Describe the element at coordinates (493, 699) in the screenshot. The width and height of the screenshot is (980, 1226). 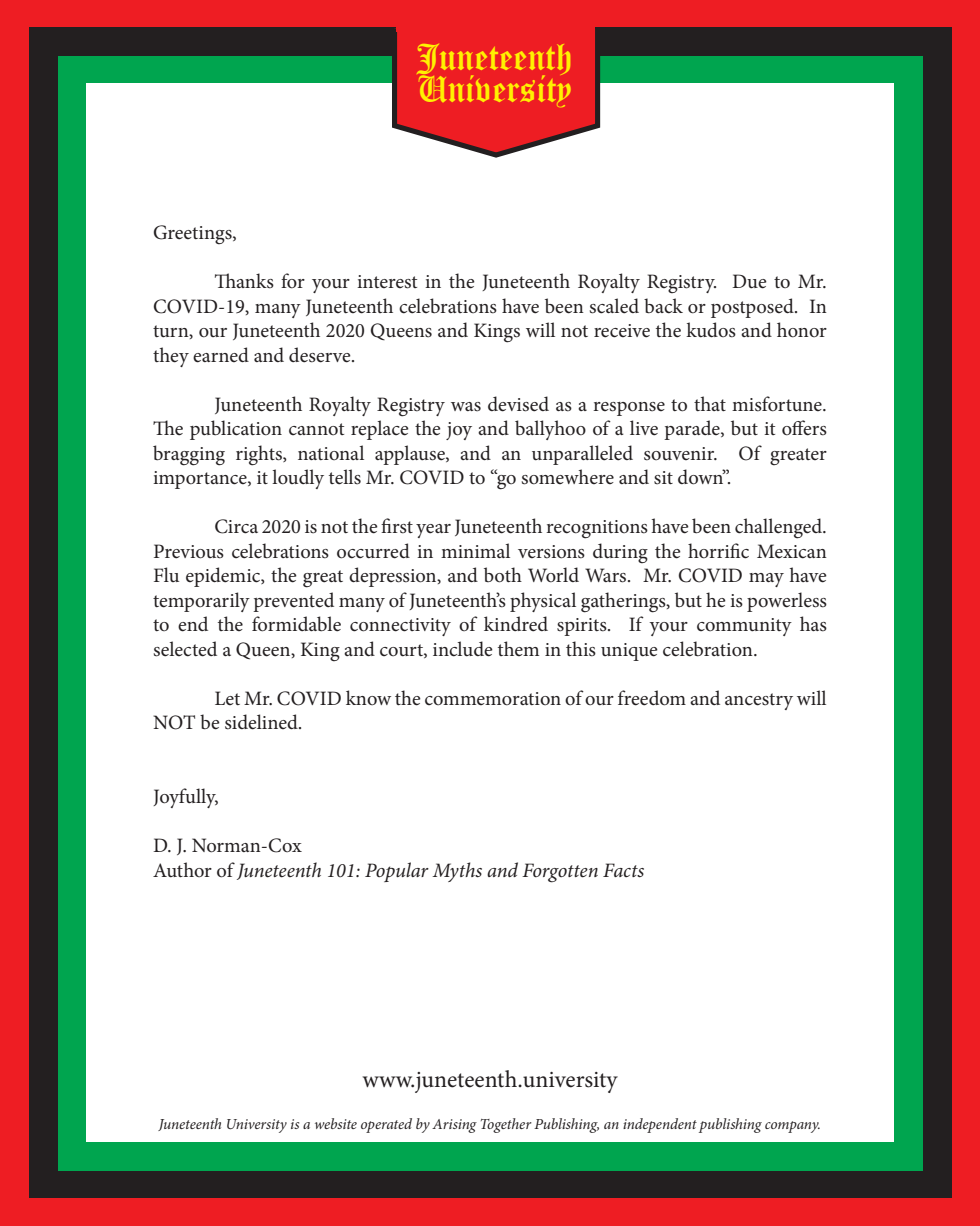
I see `commemoration` at that location.
